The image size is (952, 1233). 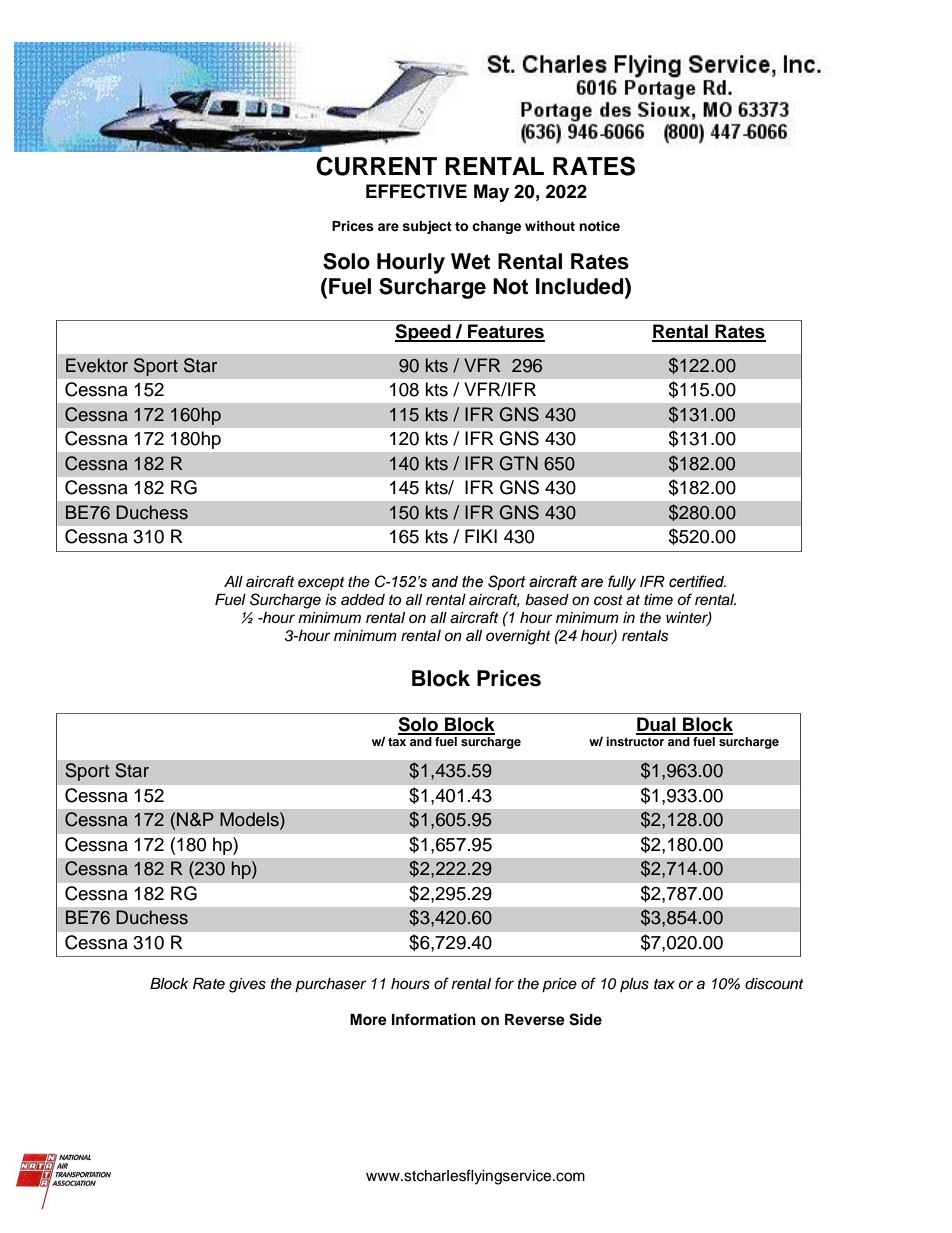 What do you see at coordinates (535, 1020) in the document?
I see `Reverse` at bounding box center [535, 1020].
